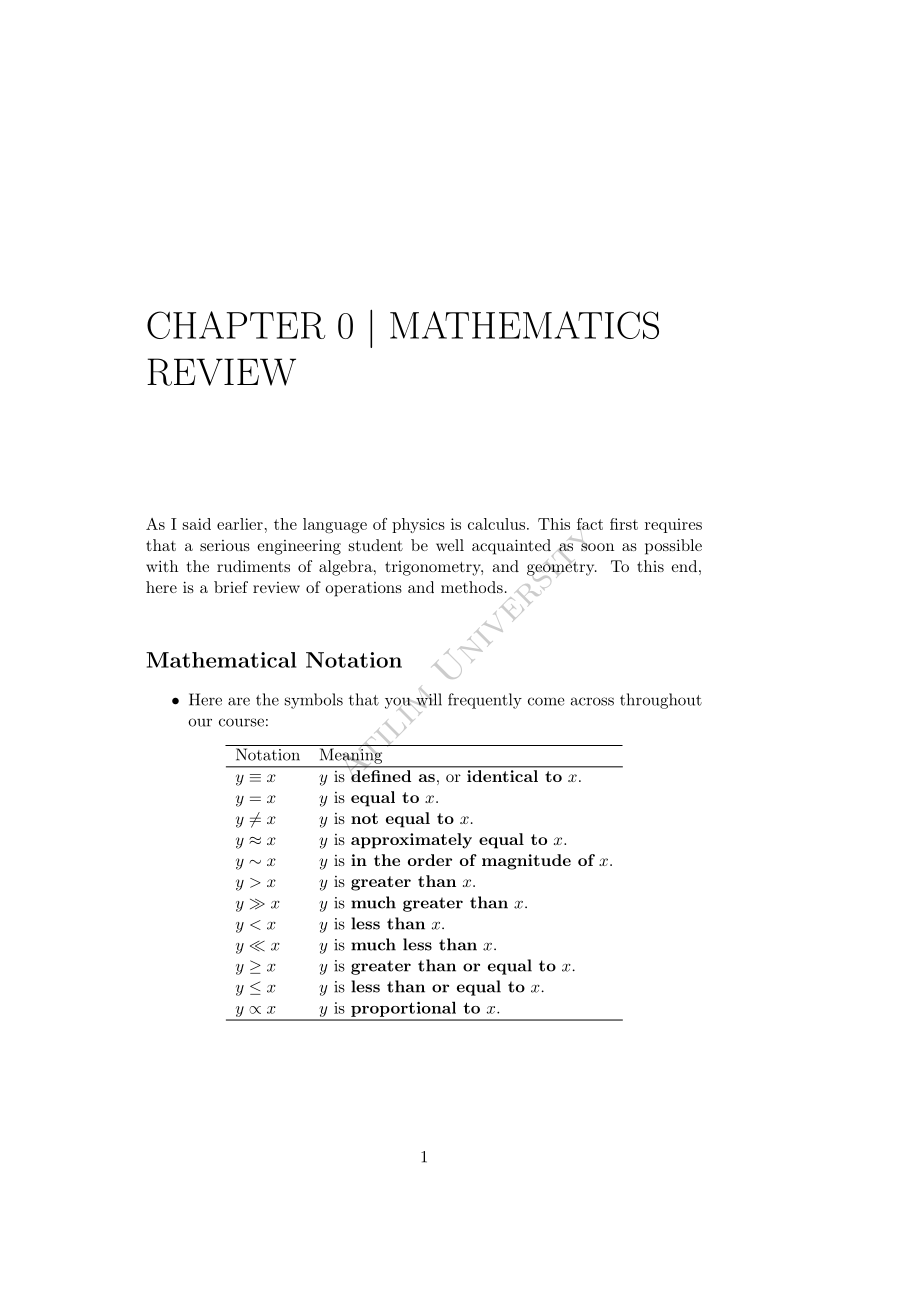  I want to click on brief, so click(231, 587).
